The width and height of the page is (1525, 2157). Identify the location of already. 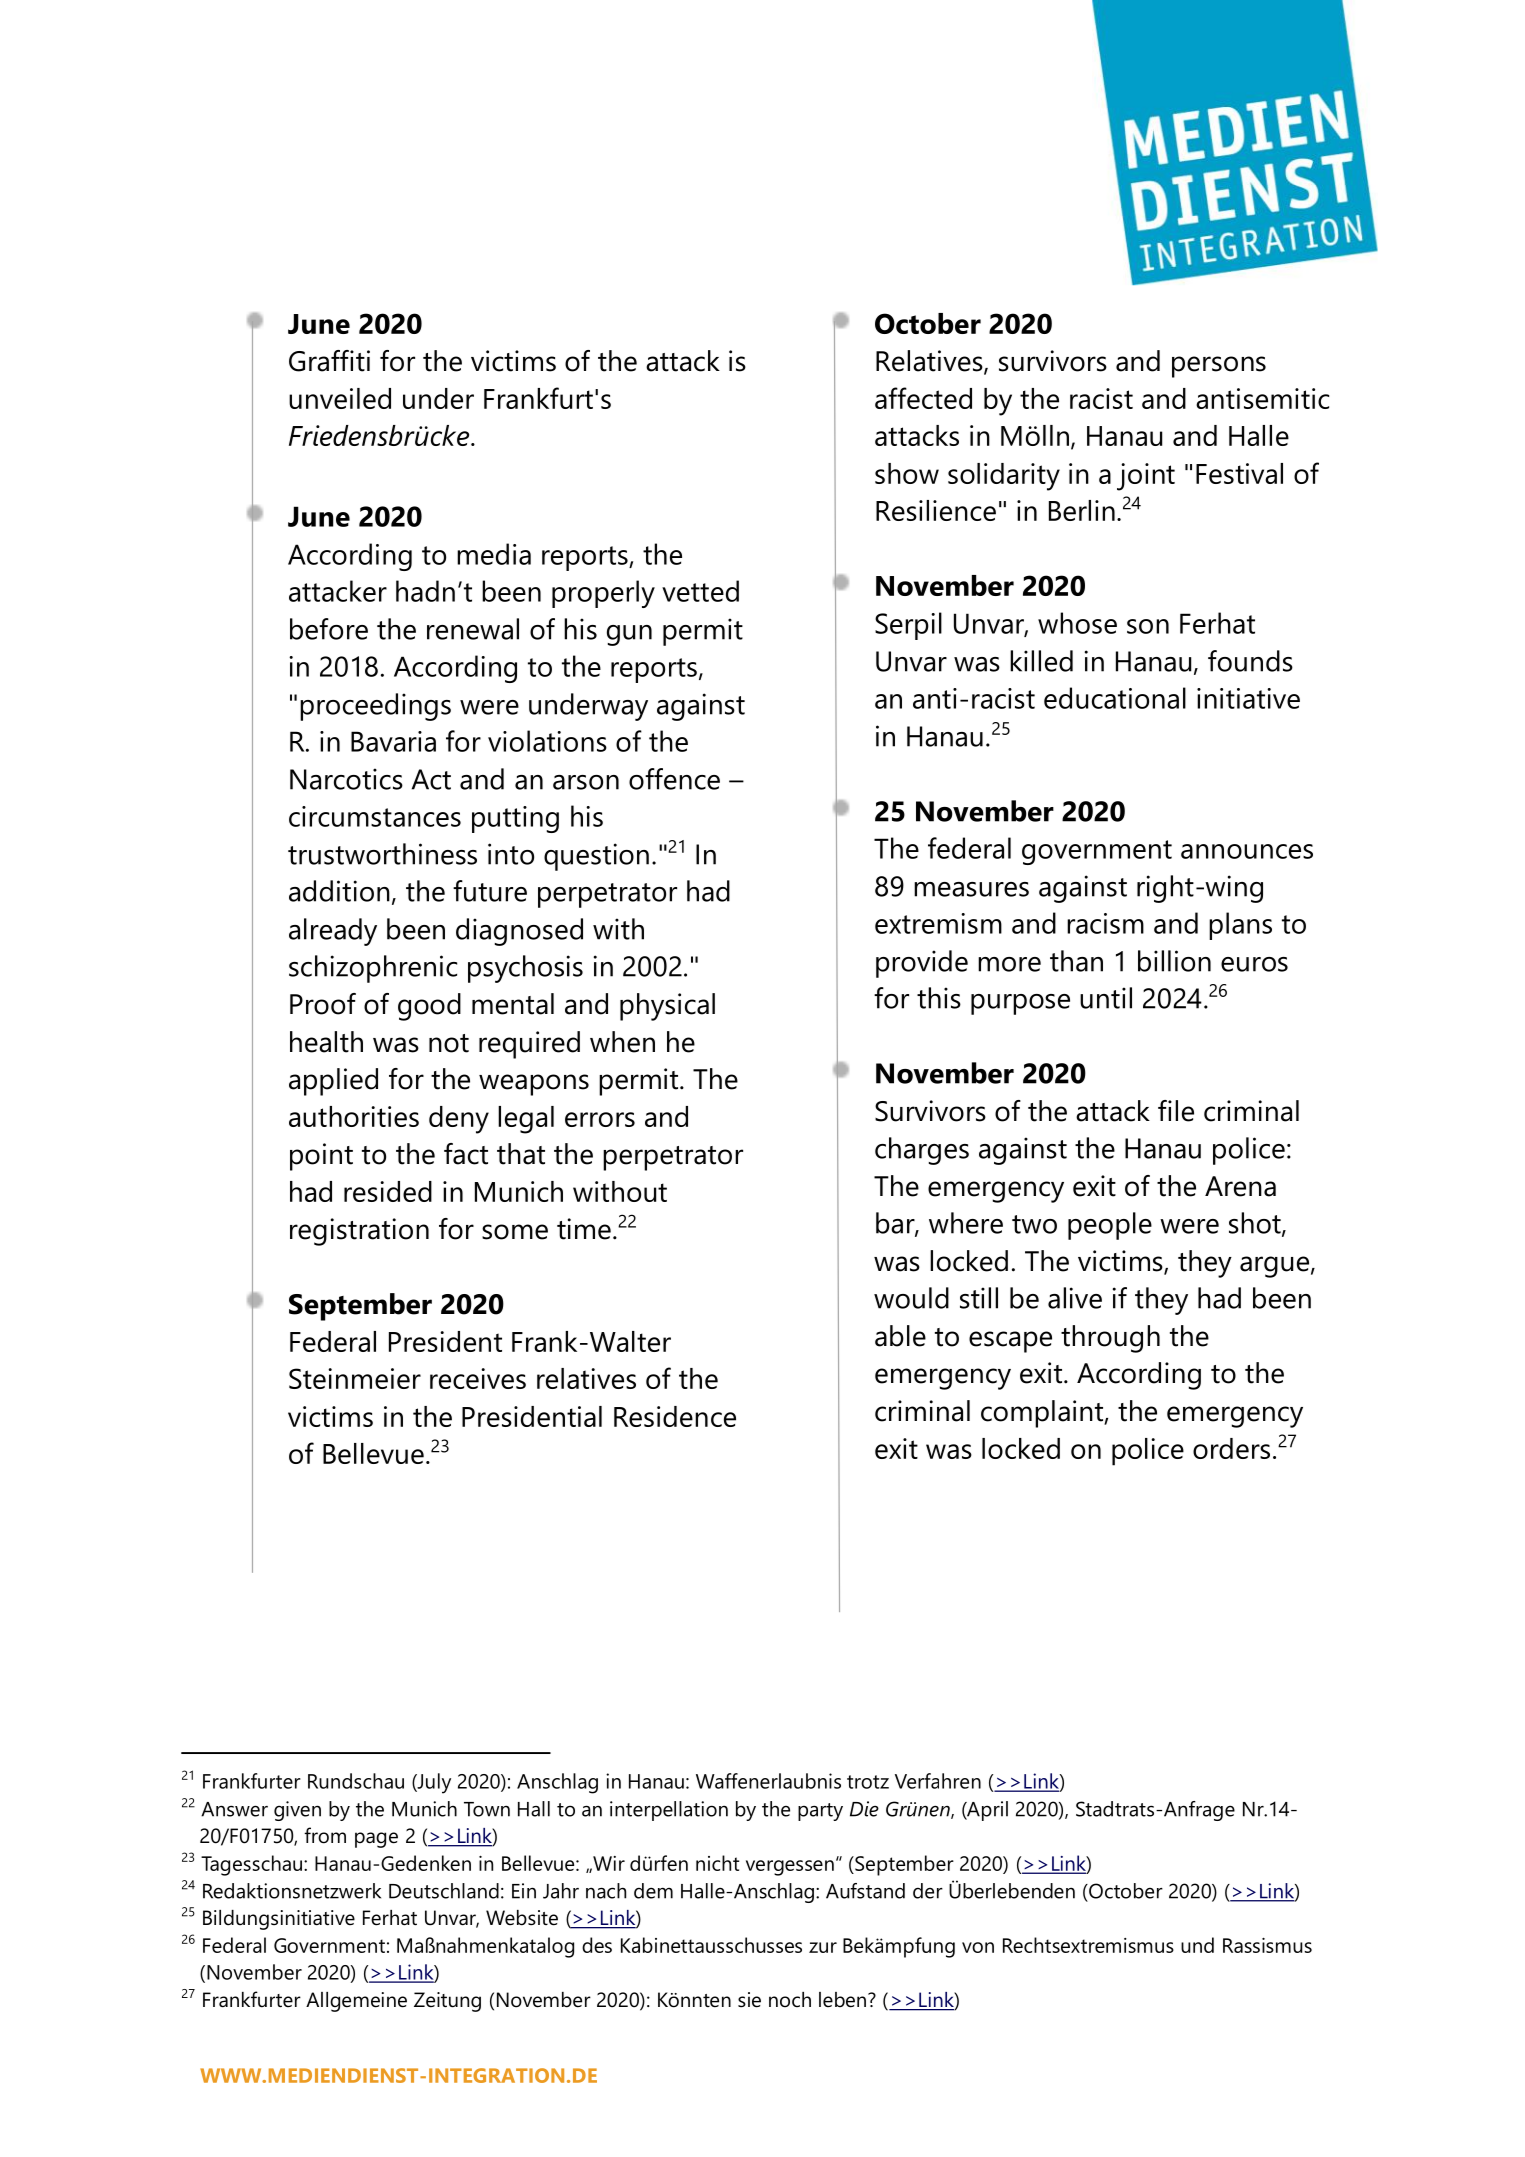
(333, 932).
